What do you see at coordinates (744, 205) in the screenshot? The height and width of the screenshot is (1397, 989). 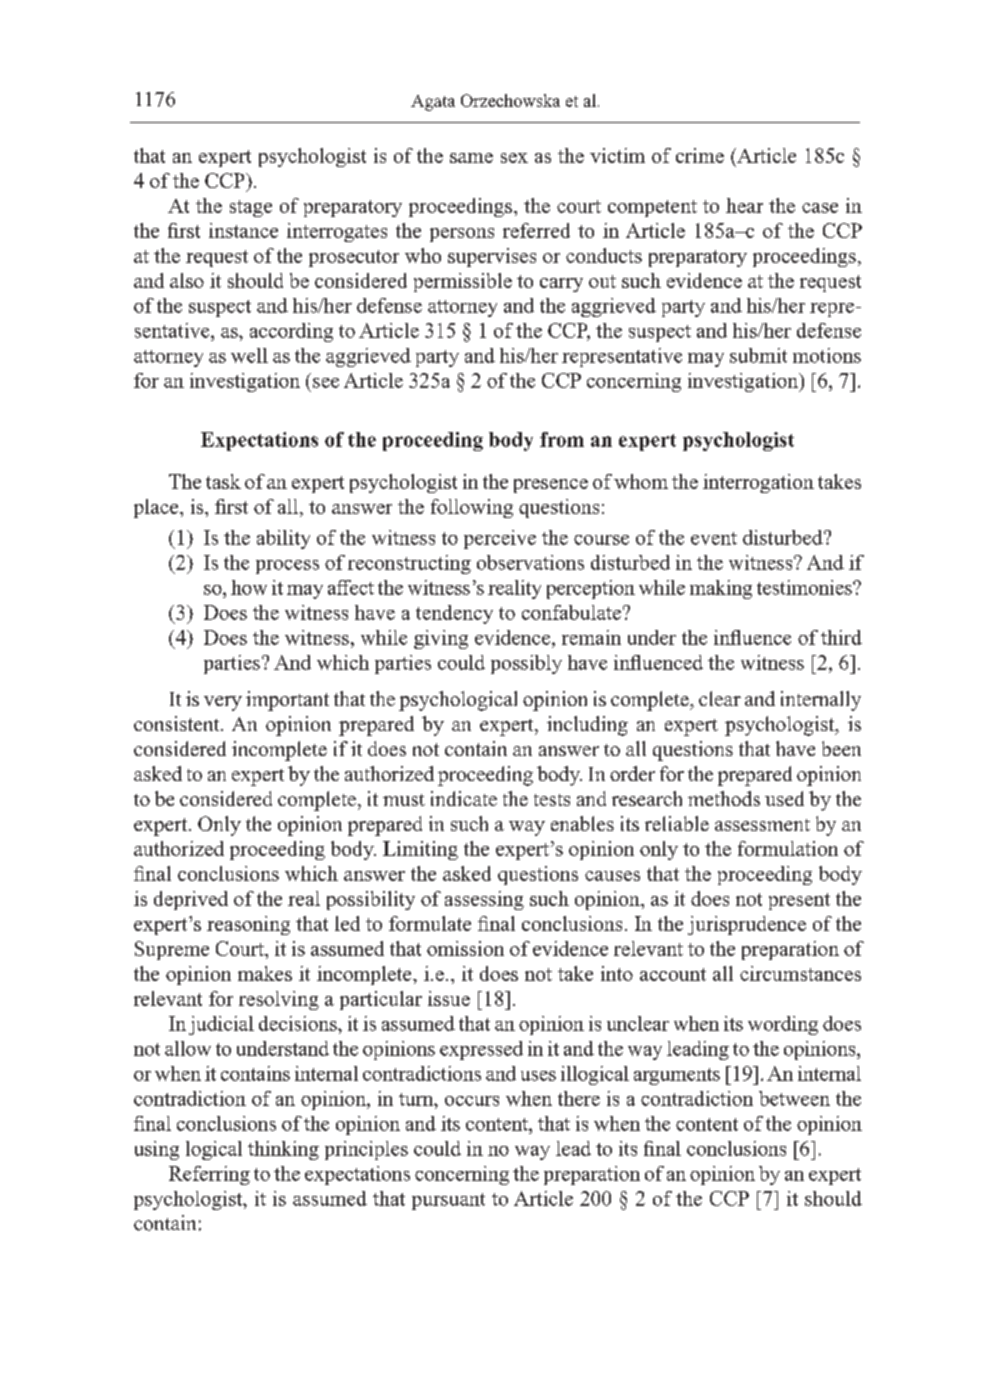 I see `hear` at bounding box center [744, 205].
